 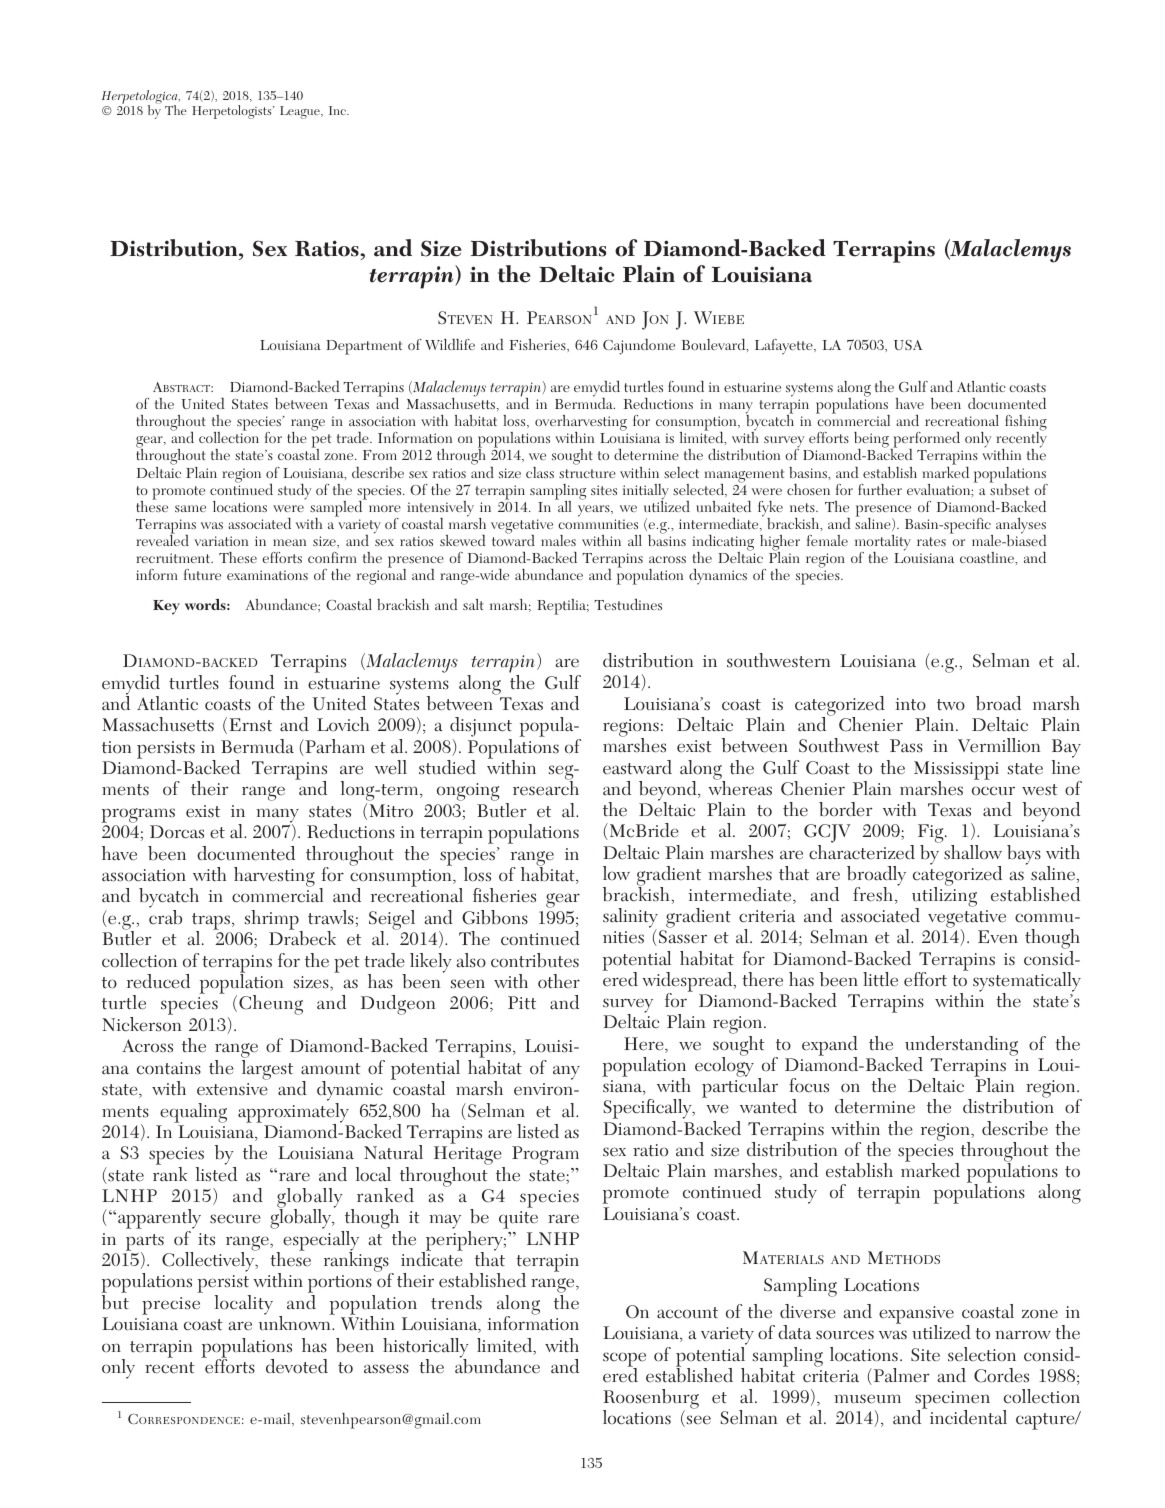 I want to click on League, so click(x=301, y=112).
